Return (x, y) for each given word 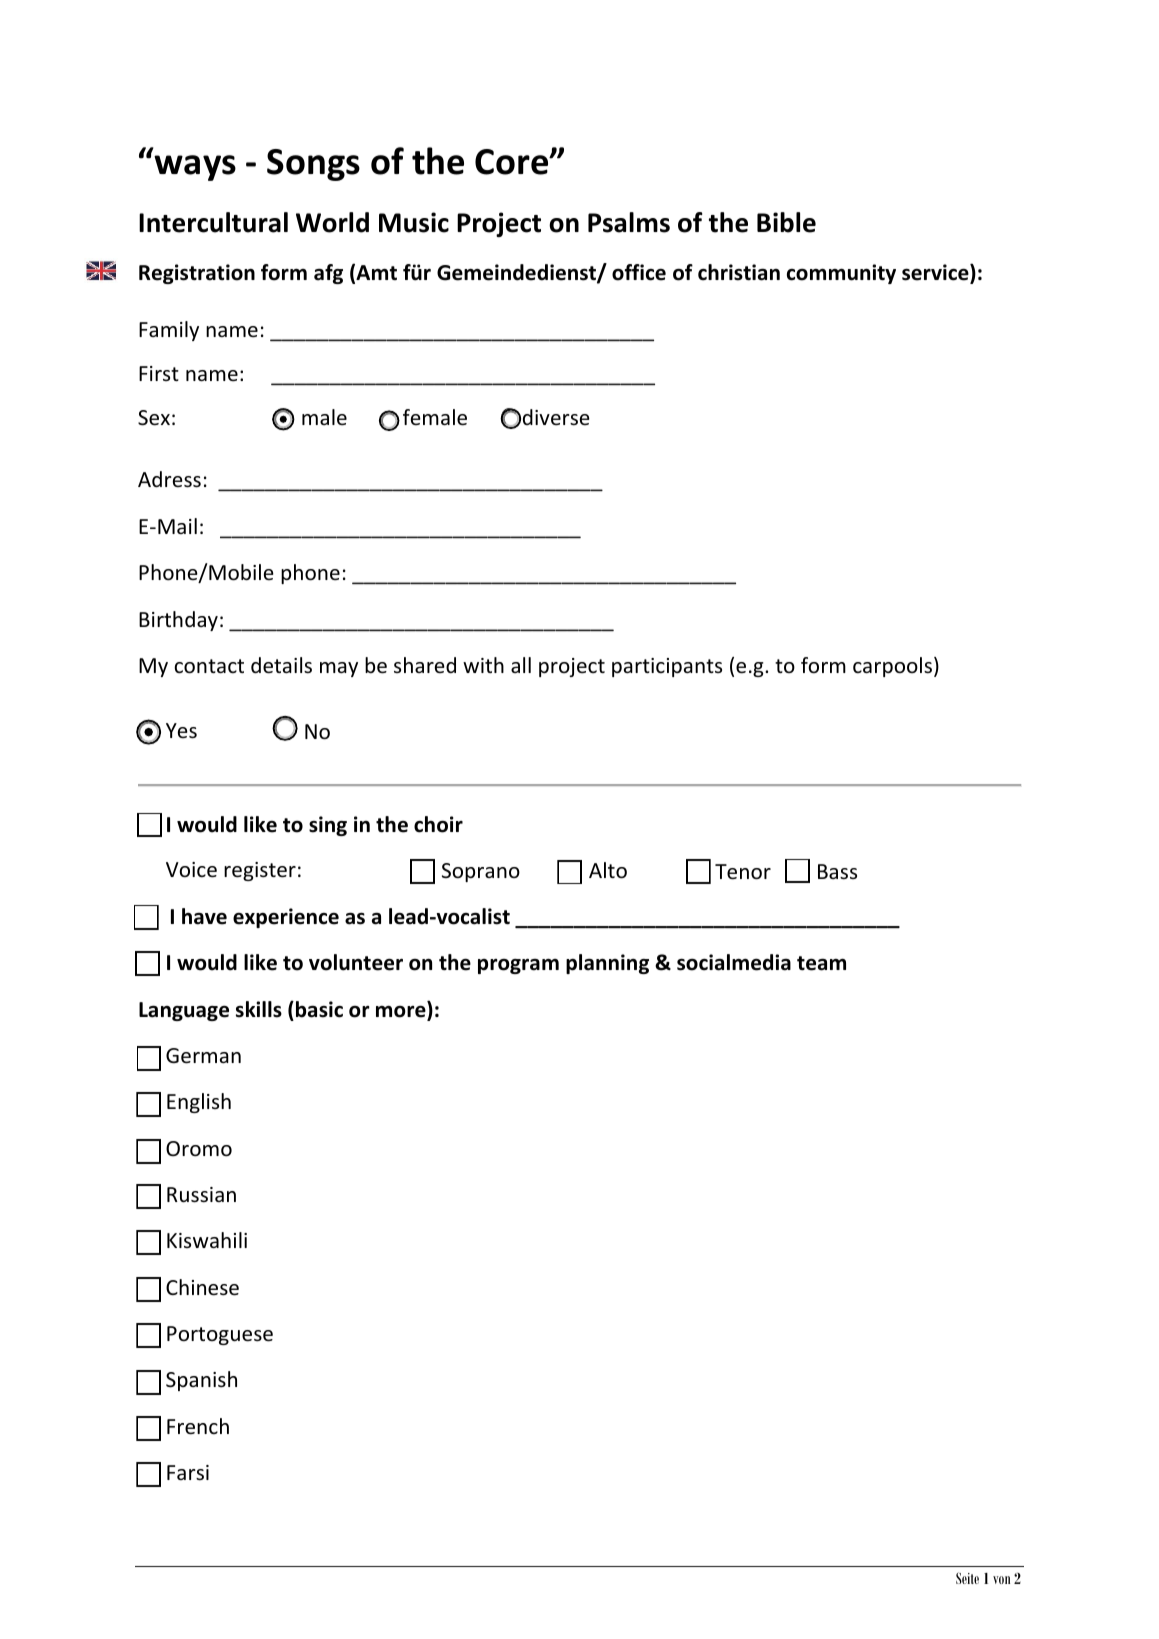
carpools (892, 667)
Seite (967, 1578)
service (936, 273)
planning (607, 964)
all (521, 665)
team (821, 963)
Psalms (629, 222)
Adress (169, 479)
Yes (181, 731)
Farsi (188, 1472)
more (402, 1012)
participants (667, 667)
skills (259, 1009)
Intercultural (213, 222)
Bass (837, 871)
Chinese (202, 1287)
